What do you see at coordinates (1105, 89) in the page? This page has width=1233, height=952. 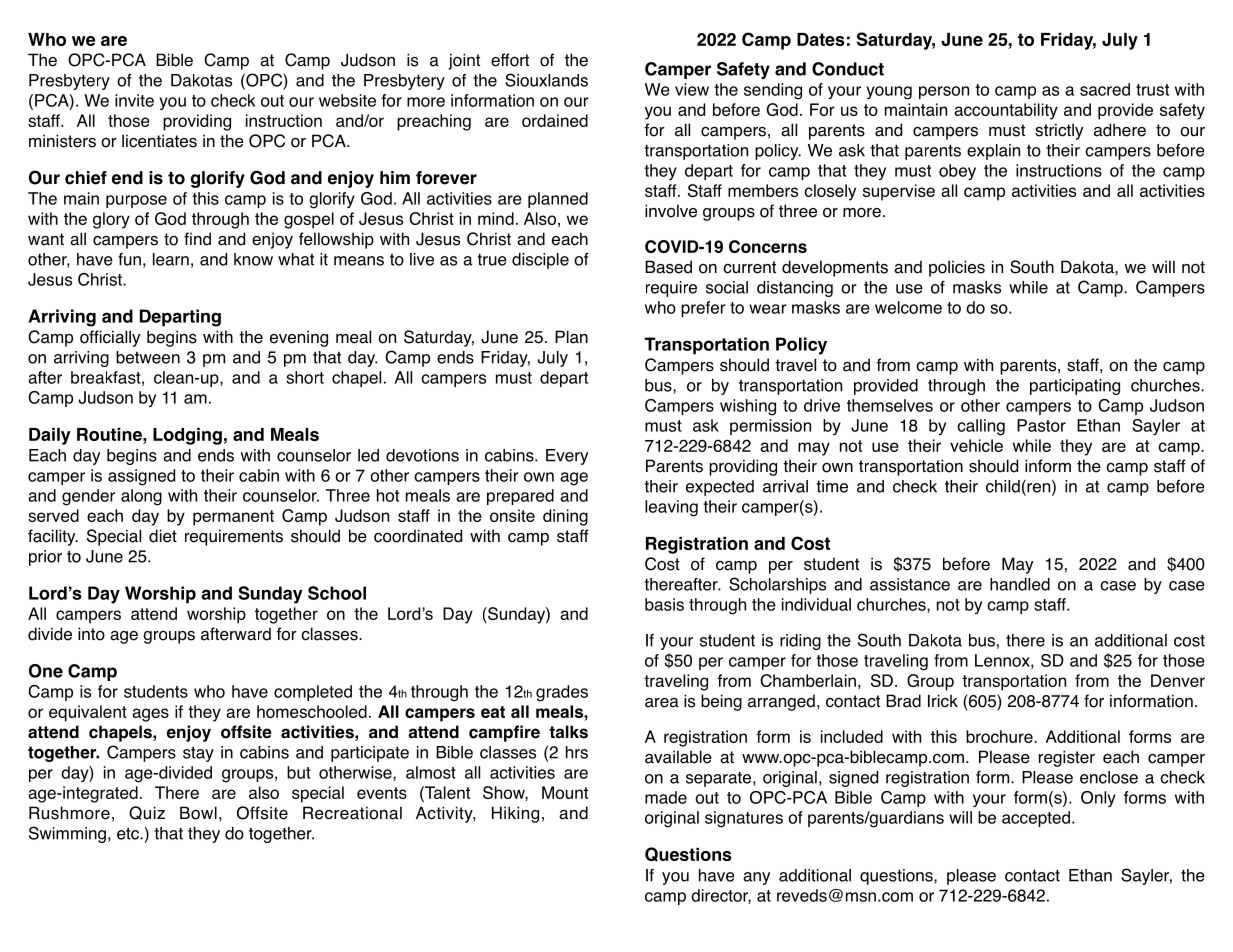 I see `sacred` at bounding box center [1105, 89].
